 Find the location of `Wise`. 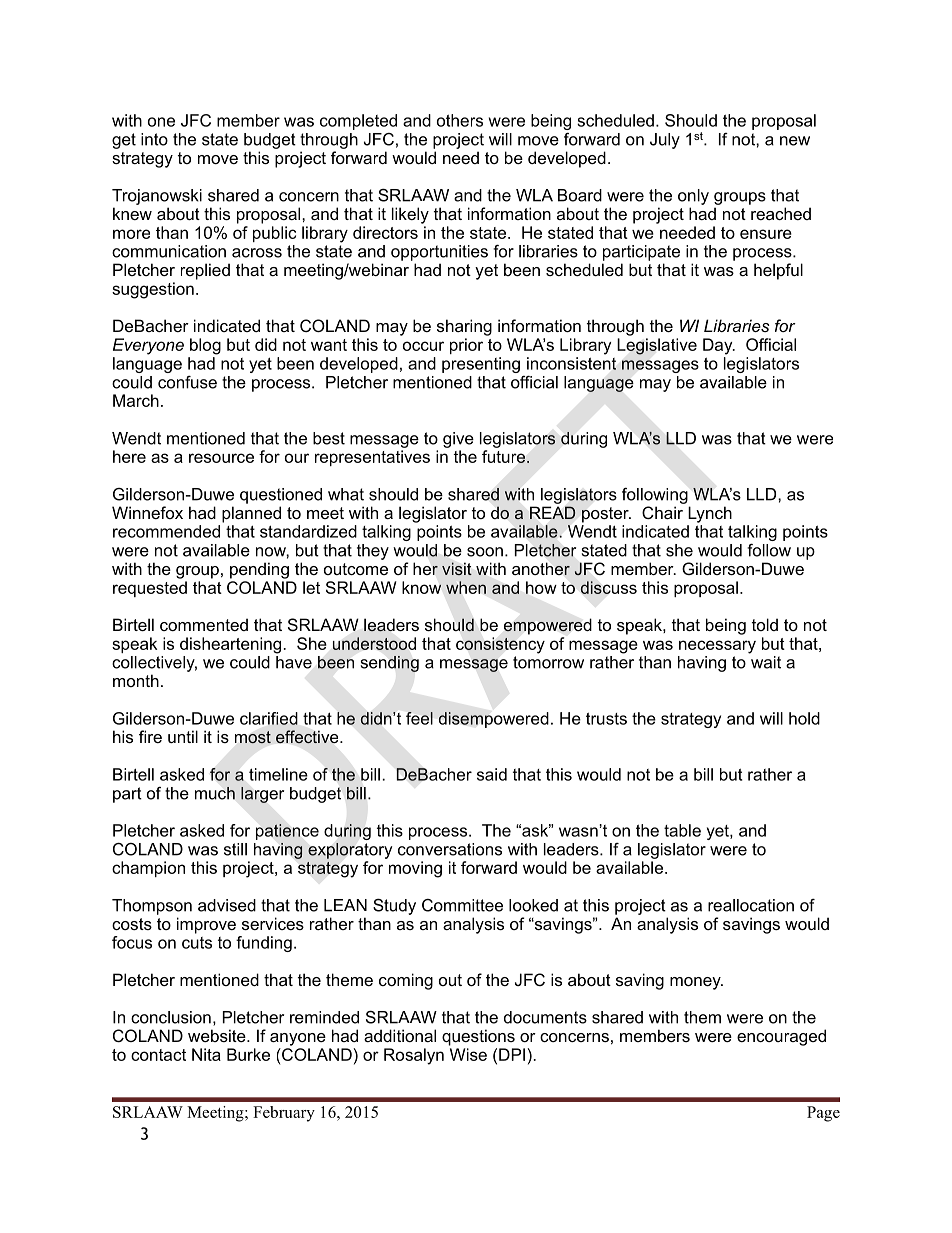

Wise is located at coordinates (468, 1054).
